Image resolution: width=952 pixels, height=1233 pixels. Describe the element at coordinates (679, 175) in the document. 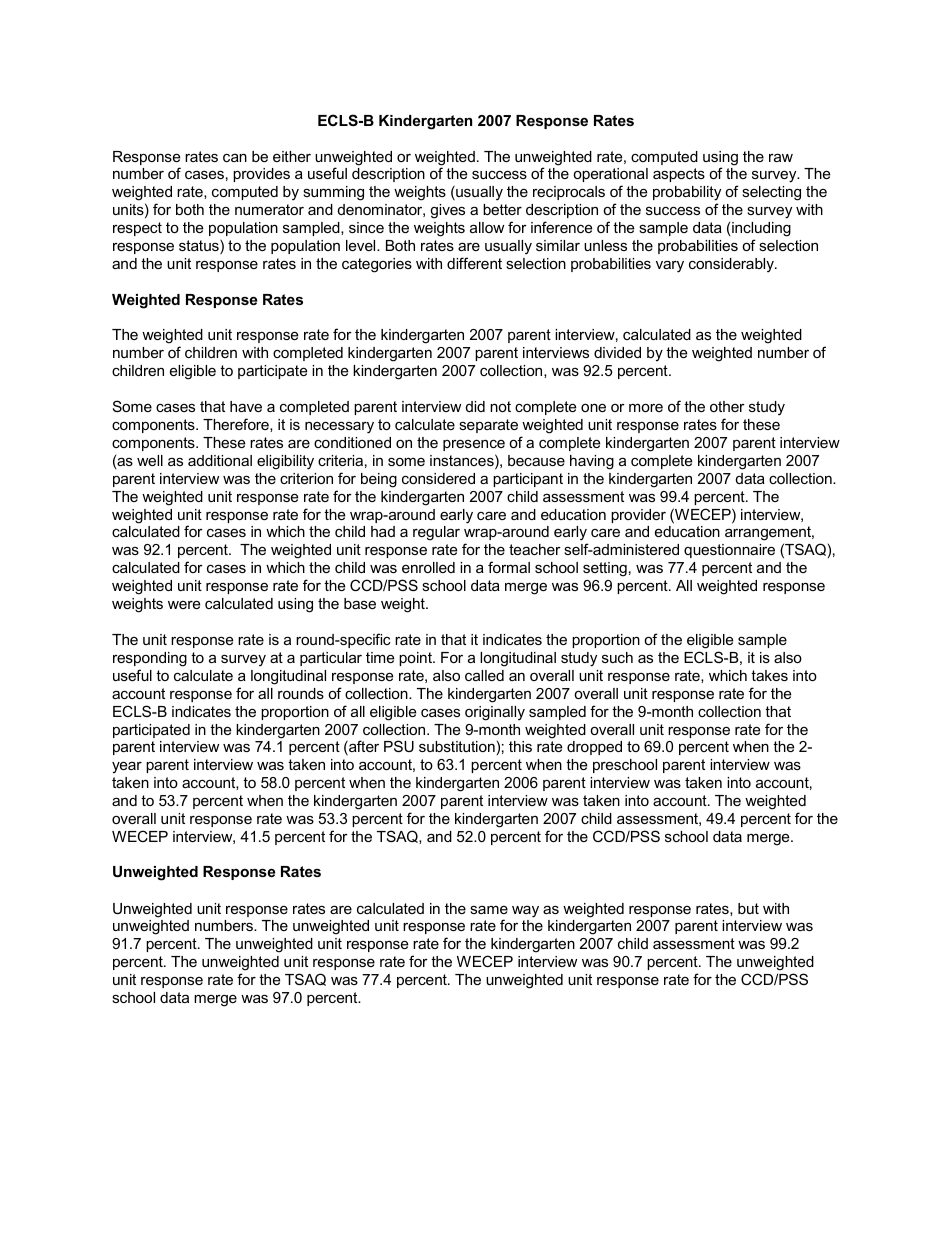

I see `aspects` at that location.
